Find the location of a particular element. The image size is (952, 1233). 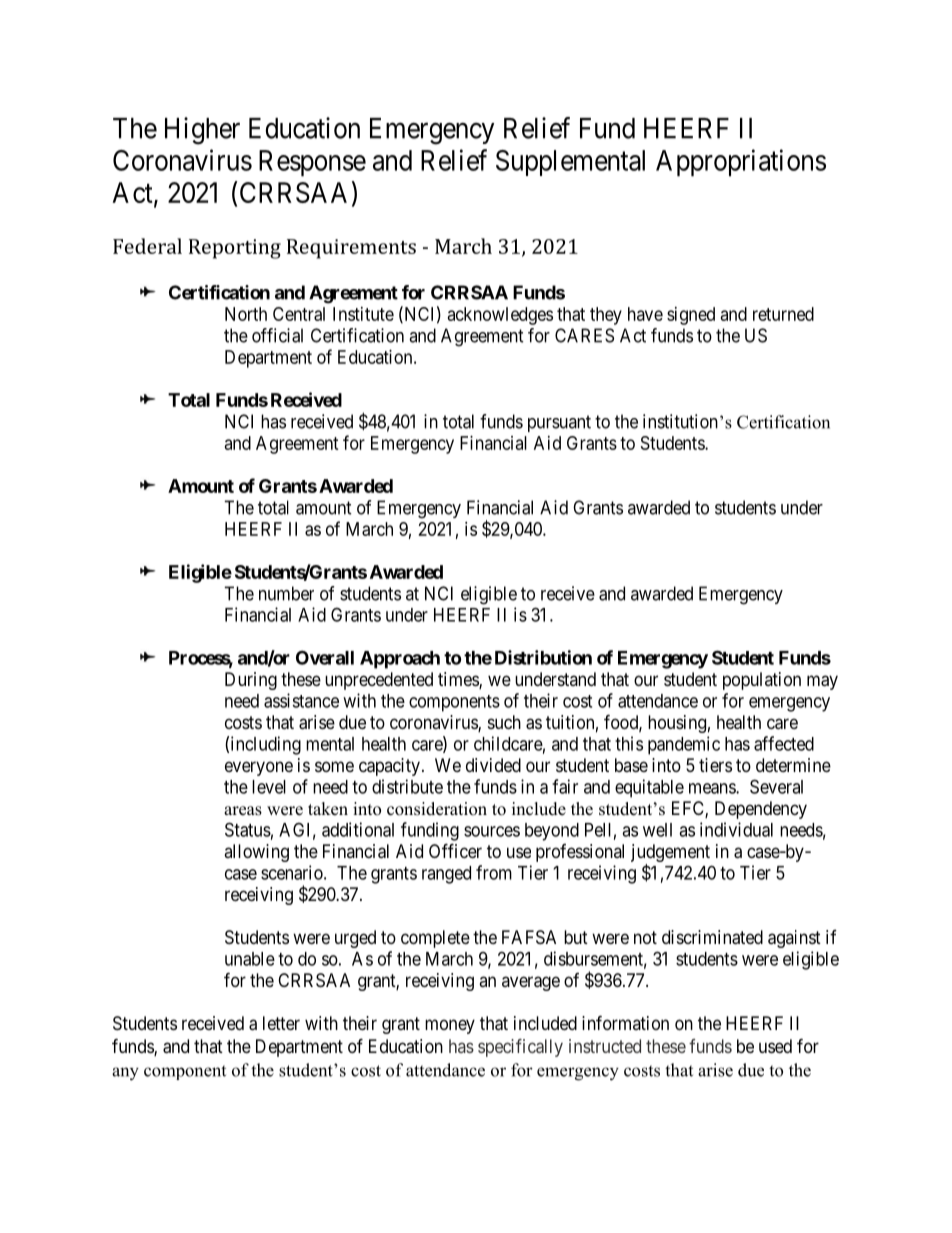

Distribution is located at coordinates (543, 657).
